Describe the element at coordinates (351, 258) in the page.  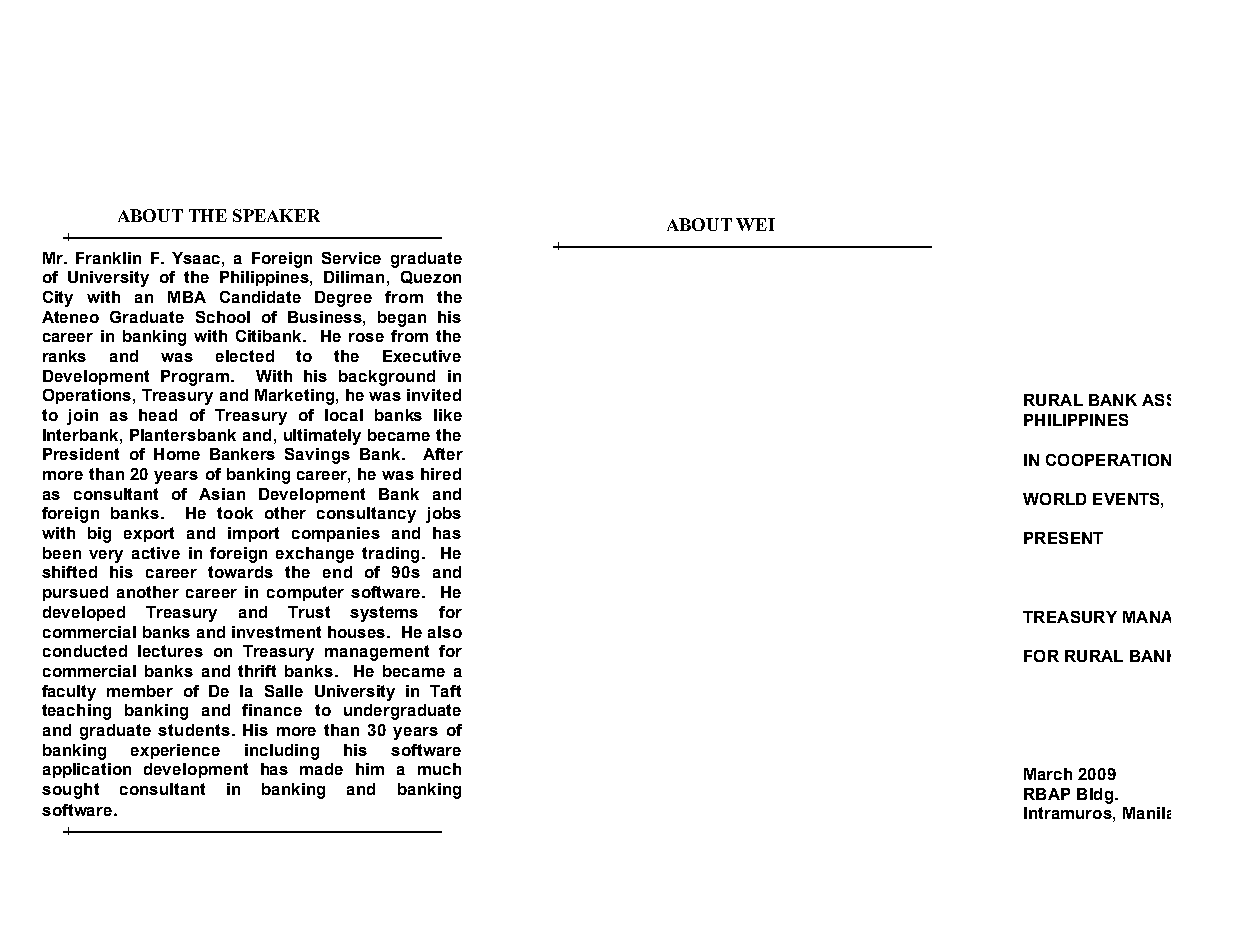
I see `Service` at that location.
